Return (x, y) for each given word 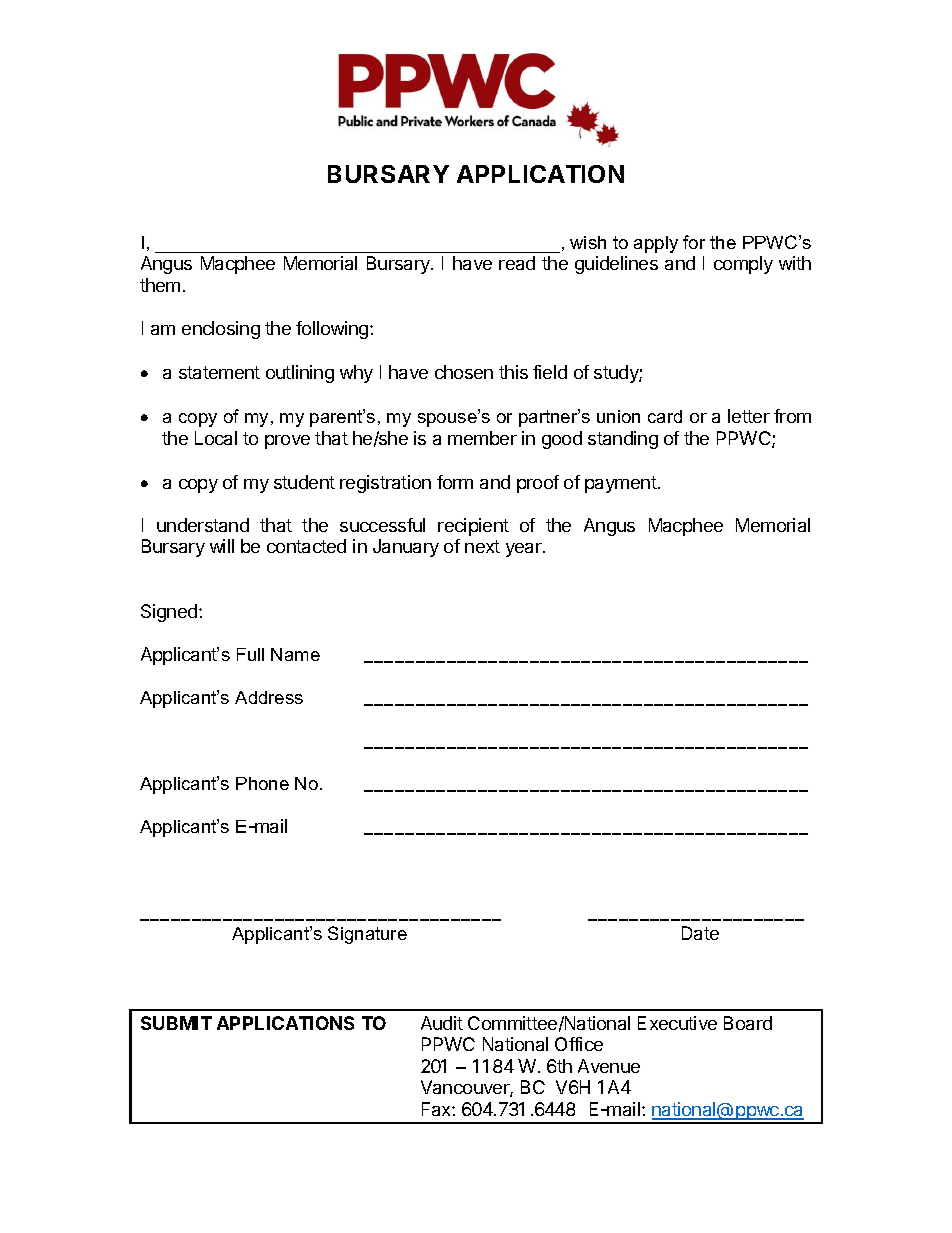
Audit (442, 1023)
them (160, 285)
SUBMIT (176, 1023)
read (517, 263)
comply (743, 265)
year (525, 550)
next (482, 546)
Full (250, 654)
